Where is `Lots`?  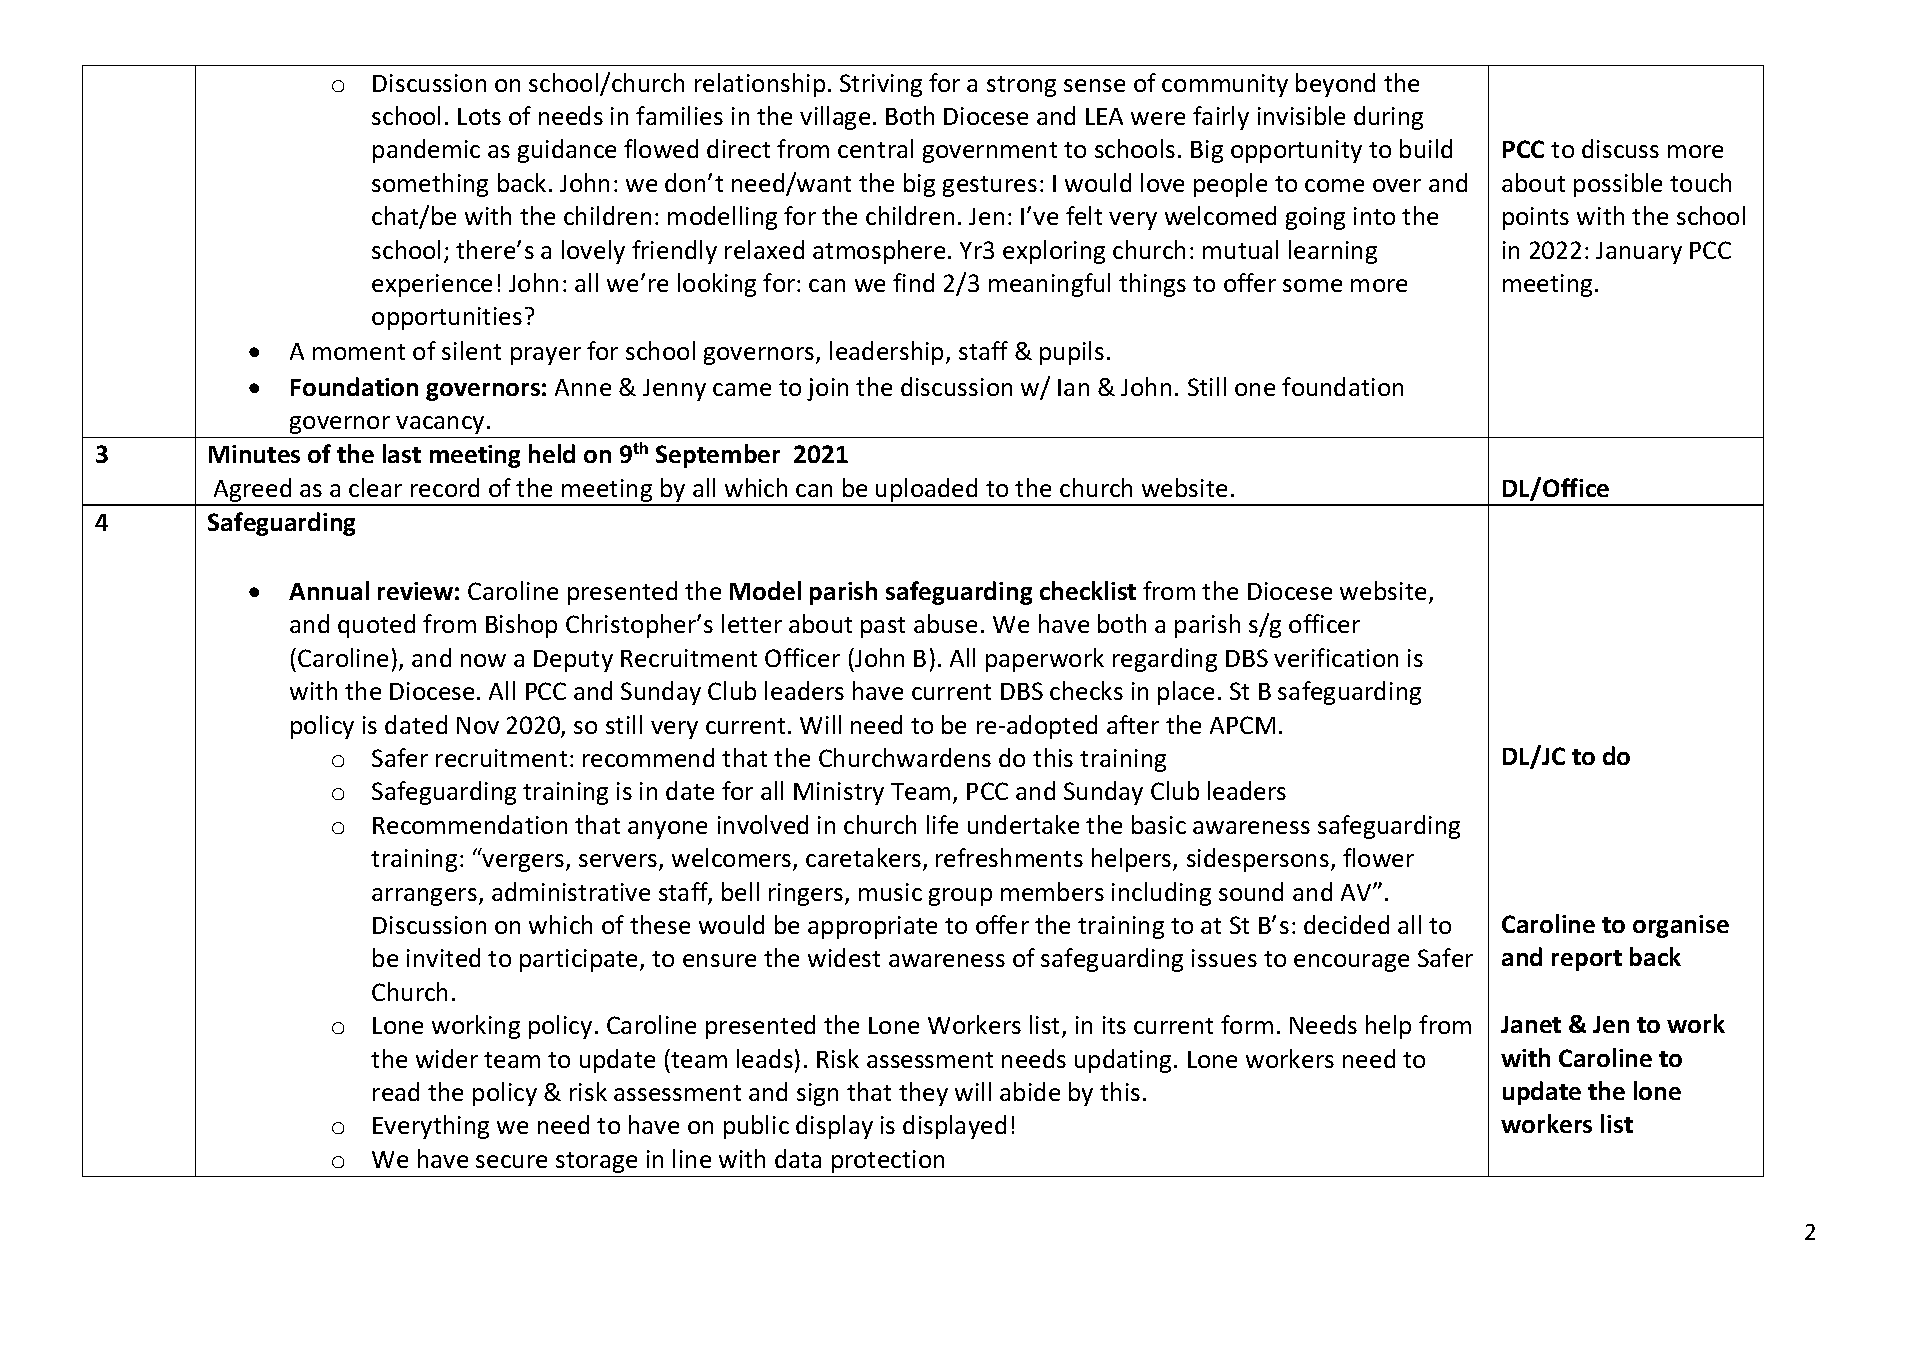 Lots is located at coordinates (479, 116).
